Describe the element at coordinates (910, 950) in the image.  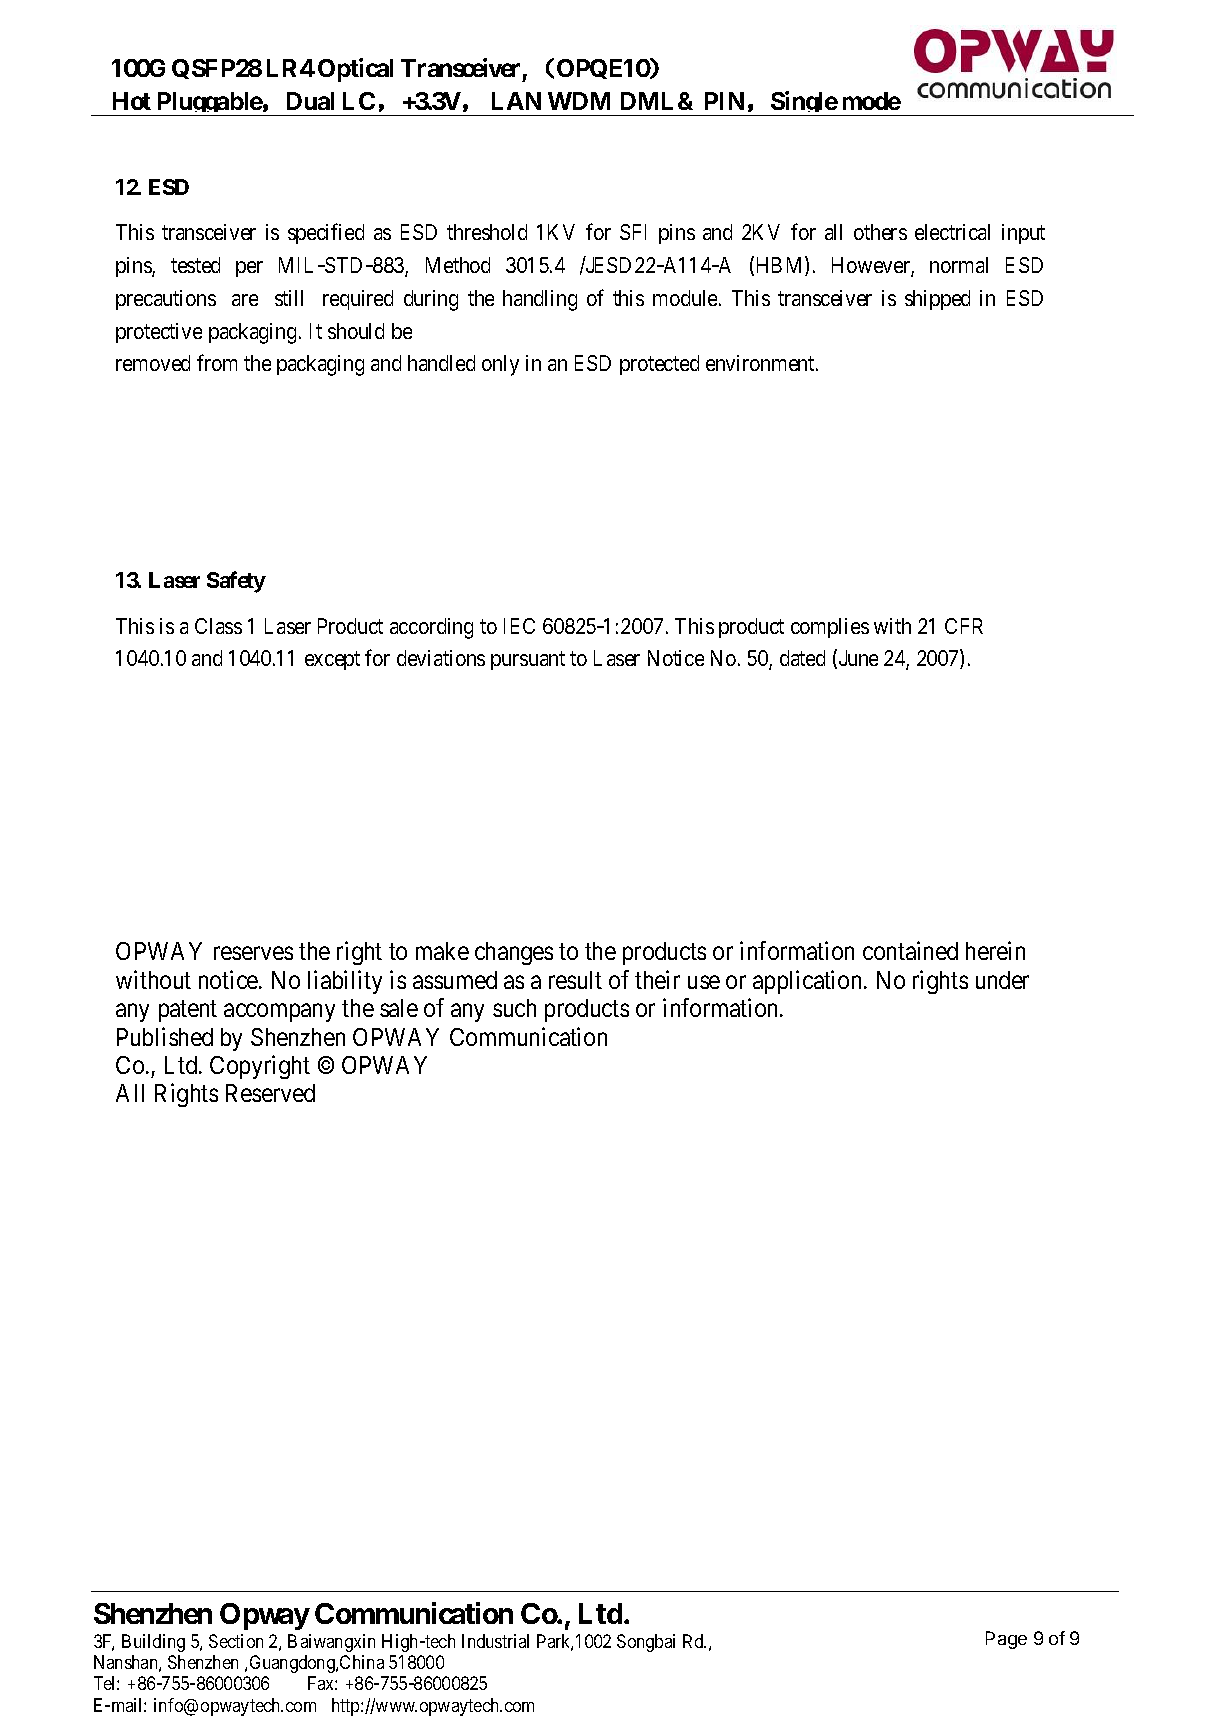
I see `contained` at that location.
